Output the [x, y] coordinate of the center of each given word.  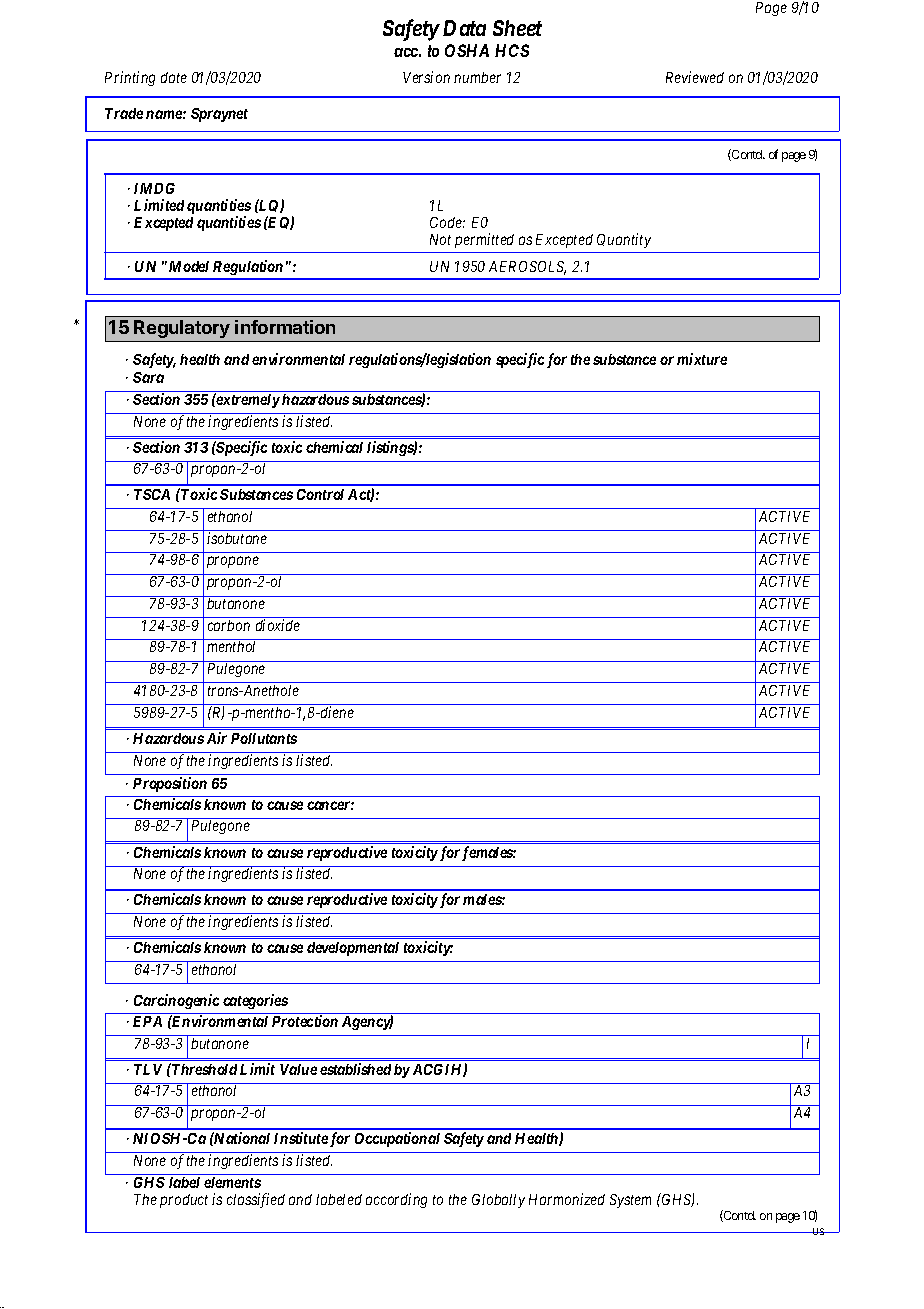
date [174, 77]
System [630, 1201]
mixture [702, 359]
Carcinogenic [176, 1001]
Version [426, 77]
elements [232, 1182]
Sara [148, 377]
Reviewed [695, 77]
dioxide [278, 625]
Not [440, 239]
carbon [229, 625]
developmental [353, 949]
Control [320, 494]
